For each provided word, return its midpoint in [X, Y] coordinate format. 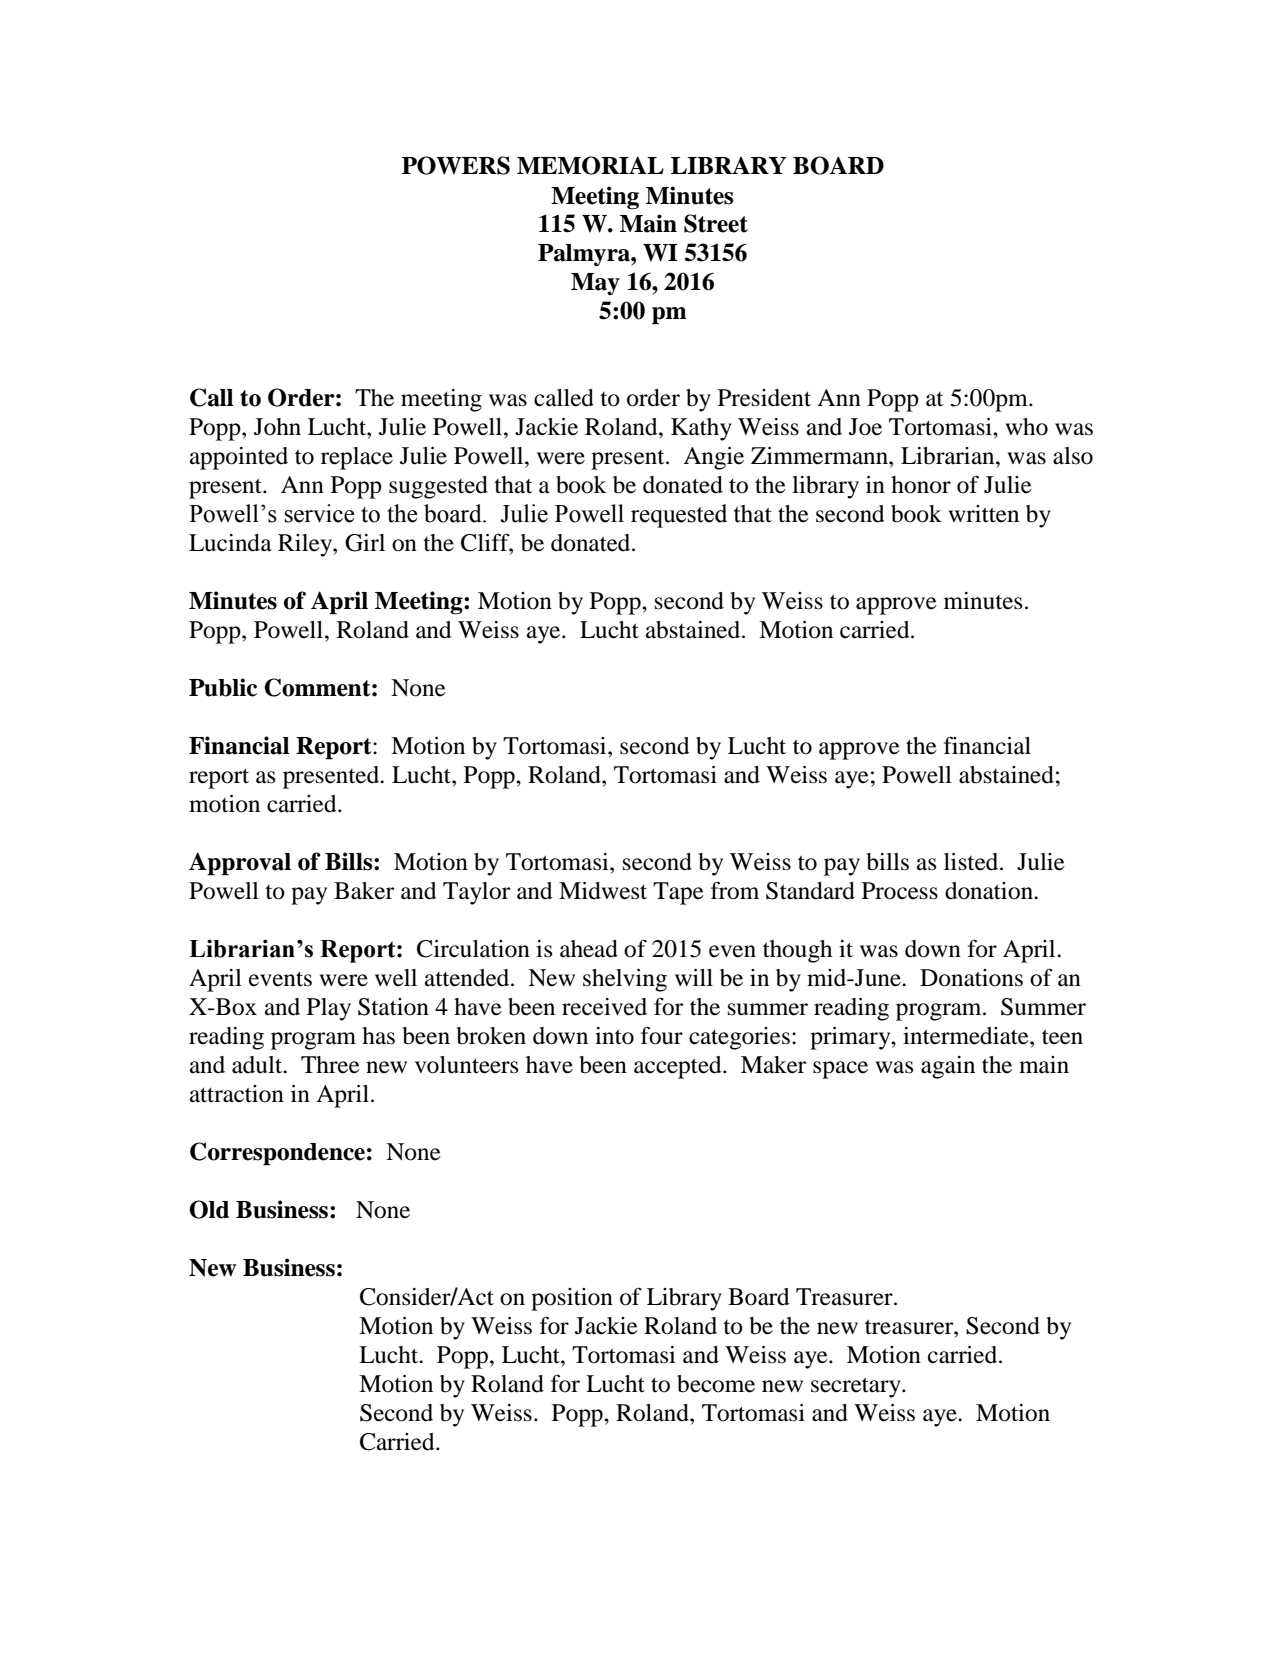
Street [716, 223]
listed [972, 862]
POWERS [456, 165]
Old [209, 1209]
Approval [240, 864]
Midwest [603, 891]
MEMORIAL [590, 165]
